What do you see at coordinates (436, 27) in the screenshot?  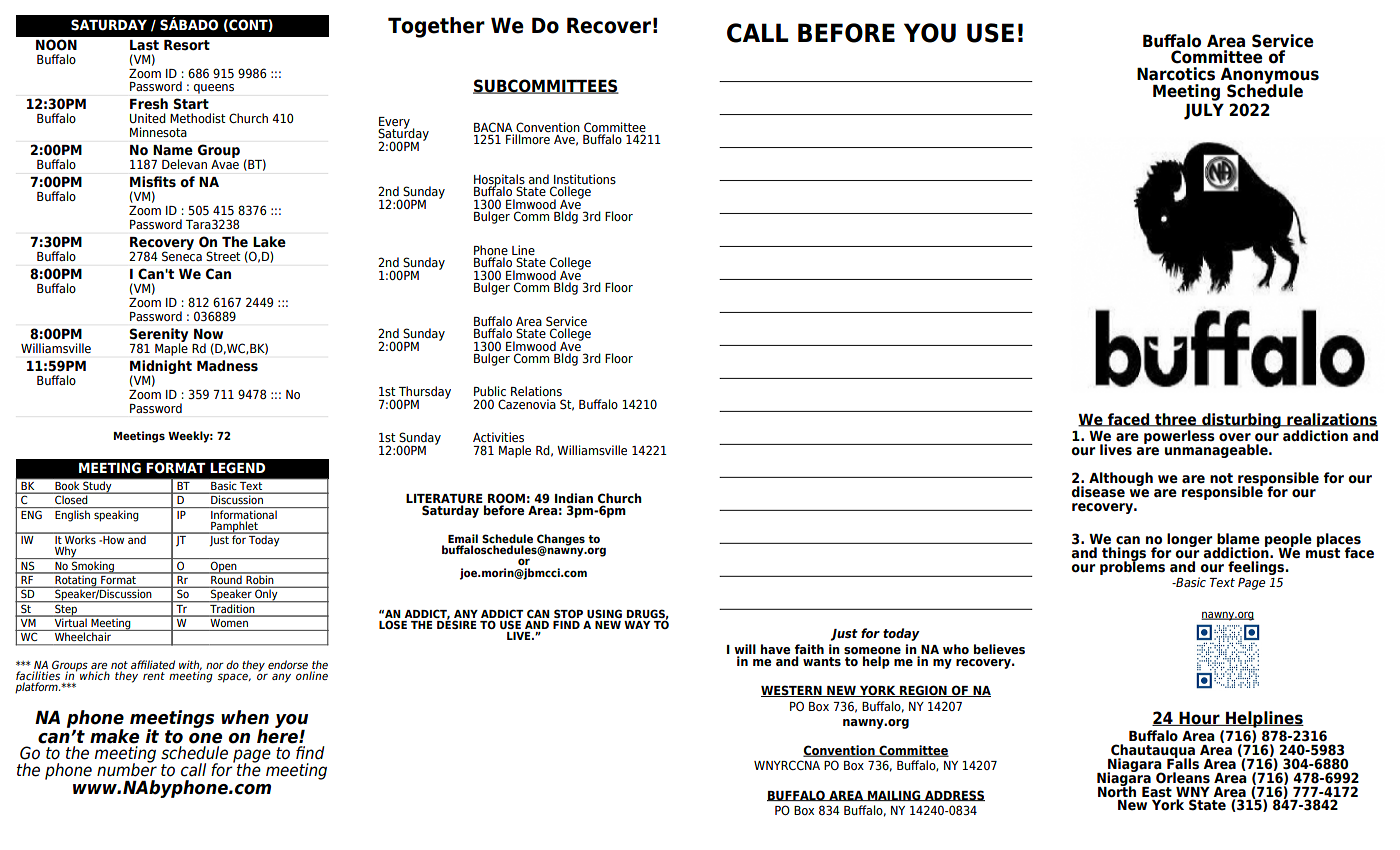 I see `Together` at bounding box center [436, 27].
